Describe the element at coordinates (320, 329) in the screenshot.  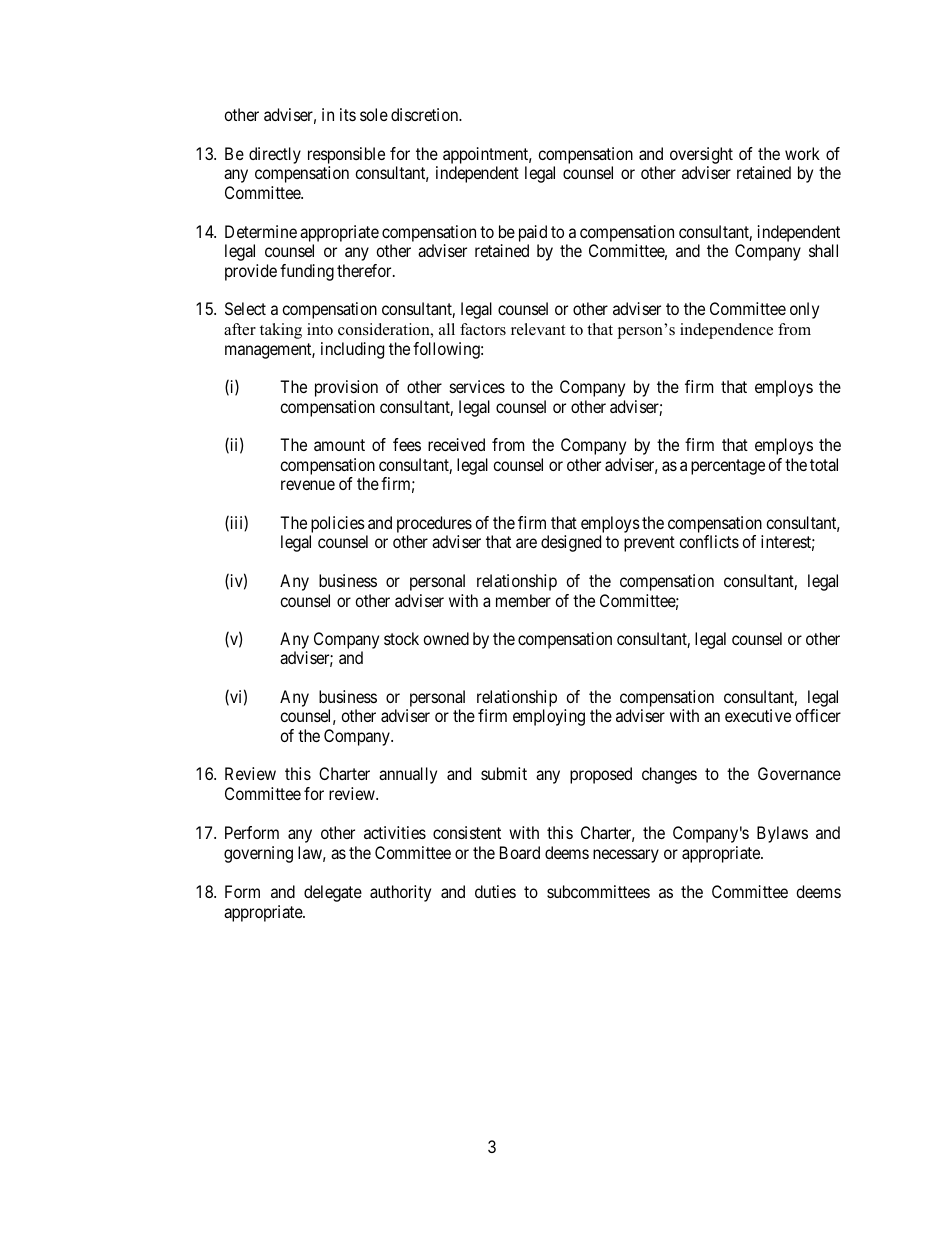
I see `into` at that location.
